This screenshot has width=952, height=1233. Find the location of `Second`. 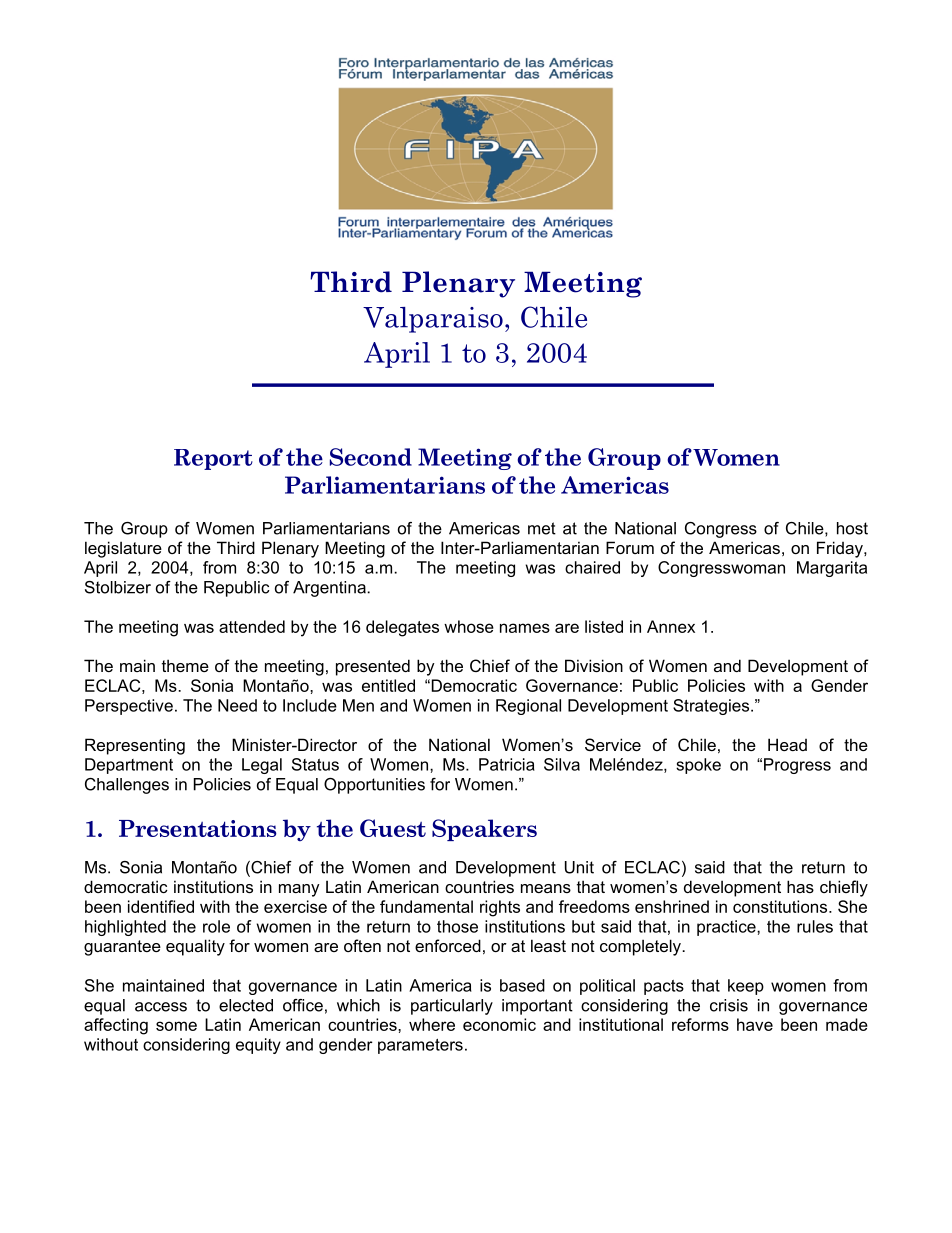

Second is located at coordinates (371, 457).
